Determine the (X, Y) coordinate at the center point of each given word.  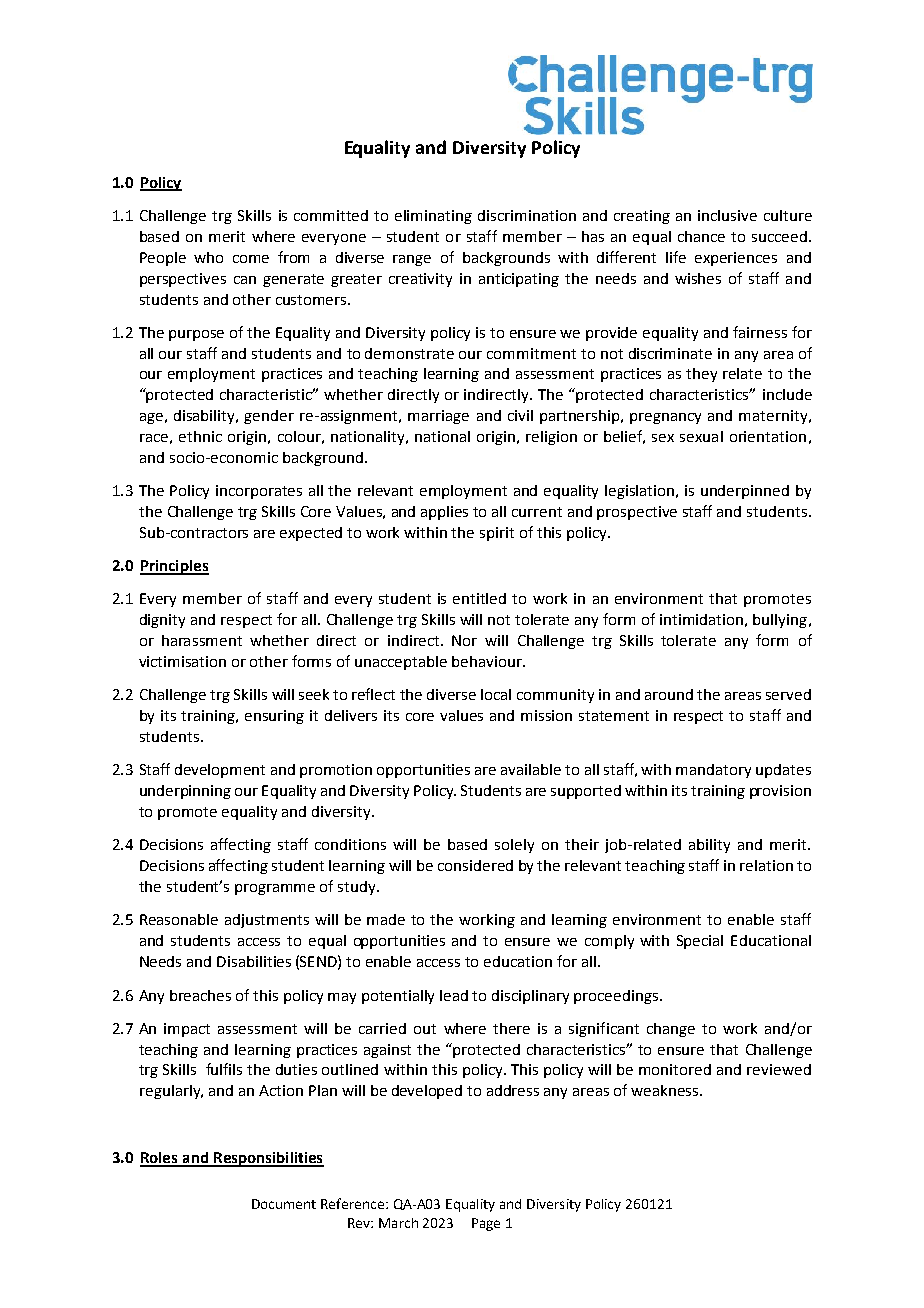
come (251, 259)
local (496, 694)
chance (701, 236)
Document (284, 1204)
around (669, 694)
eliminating (433, 217)
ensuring (274, 717)
